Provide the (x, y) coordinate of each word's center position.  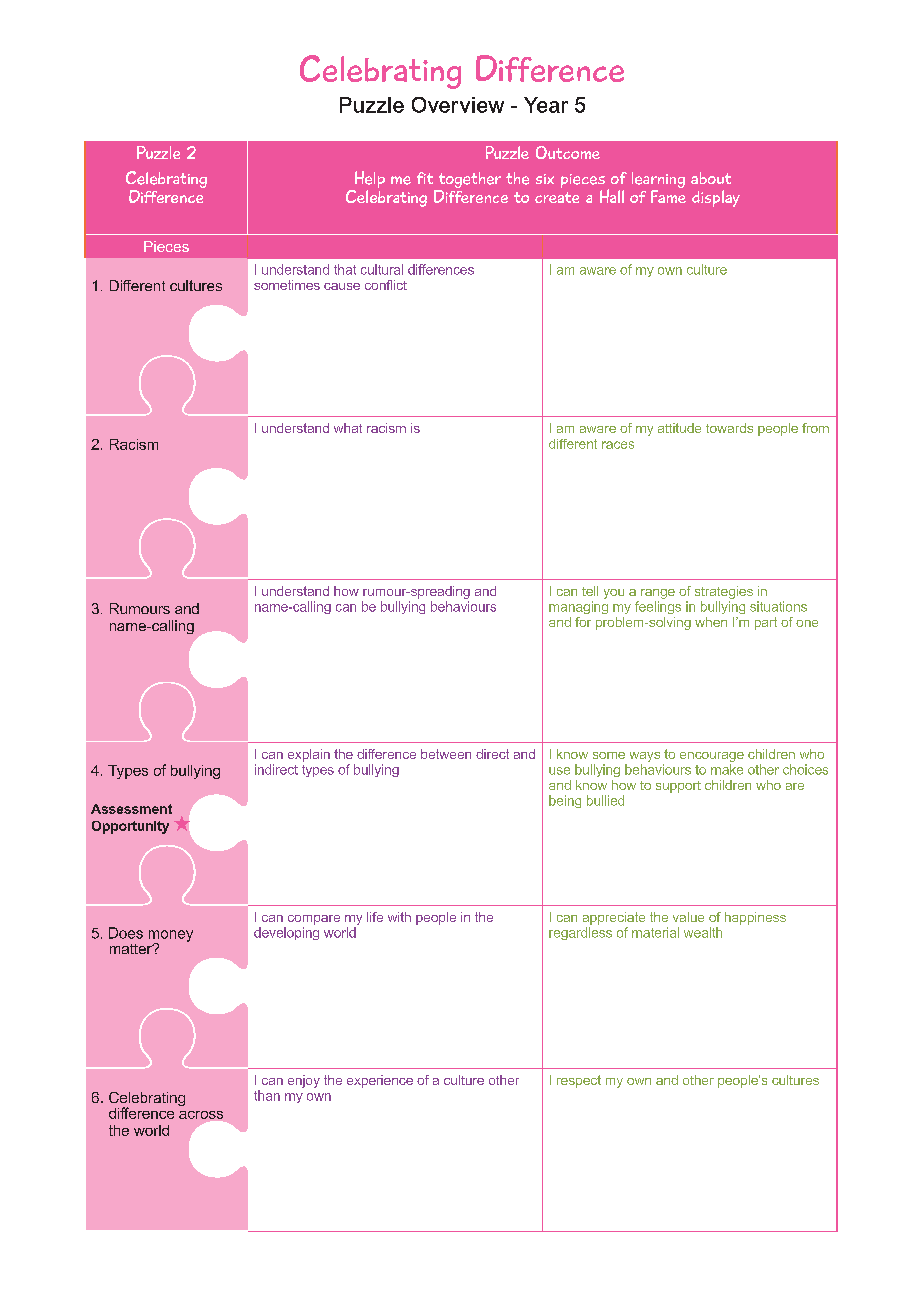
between (446, 754)
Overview (458, 105)
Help (368, 181)
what (348, 428)
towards (729, 428)
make (727, 769)
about (711, 178)
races (618, 445)
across (201, 1115)
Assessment (131, 809)
